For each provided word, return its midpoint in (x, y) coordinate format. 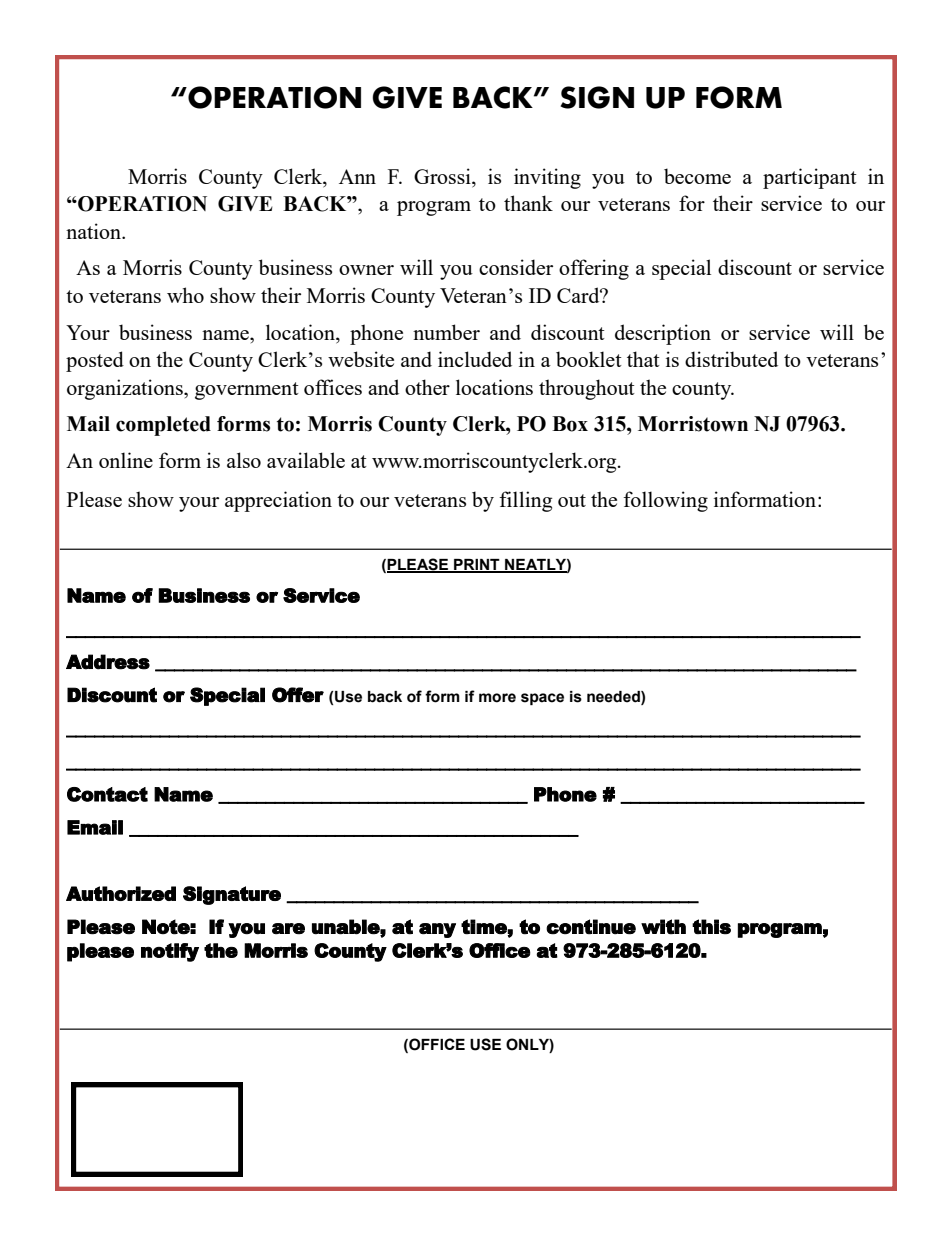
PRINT (477, 566)
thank (528, 203)
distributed (731, 359)
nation (95, 231)
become (697, 176)
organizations (126, 389)
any (437, 930)
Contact (107, 794)
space (542, 699)
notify (170, 952)
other (427, 387)
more (497, 698)
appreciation (278, 501)
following (665, 501)
